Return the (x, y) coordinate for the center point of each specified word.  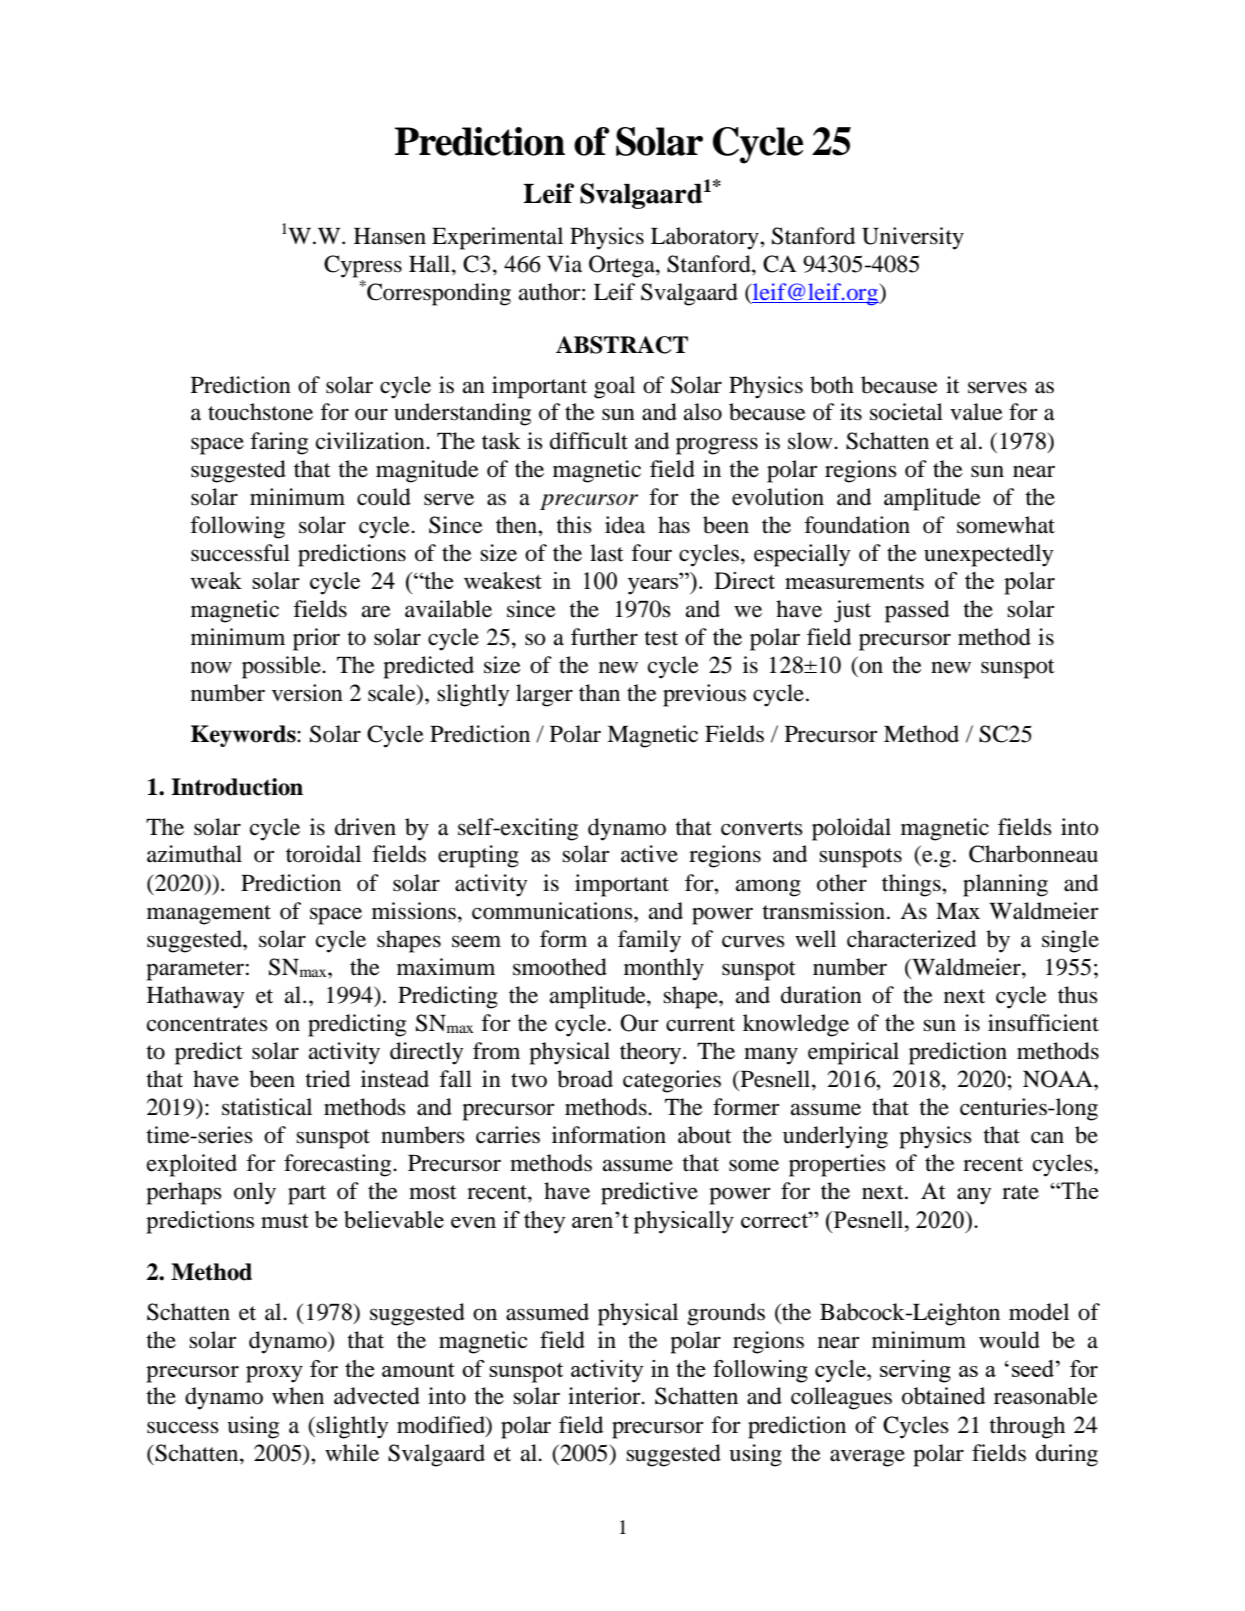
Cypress (363, 266)
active (649, 854)
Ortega (623, 266)
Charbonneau (1033, 854)
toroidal (323, 854)
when (298, 1396)
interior (605, 1396)
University (913, 238)
